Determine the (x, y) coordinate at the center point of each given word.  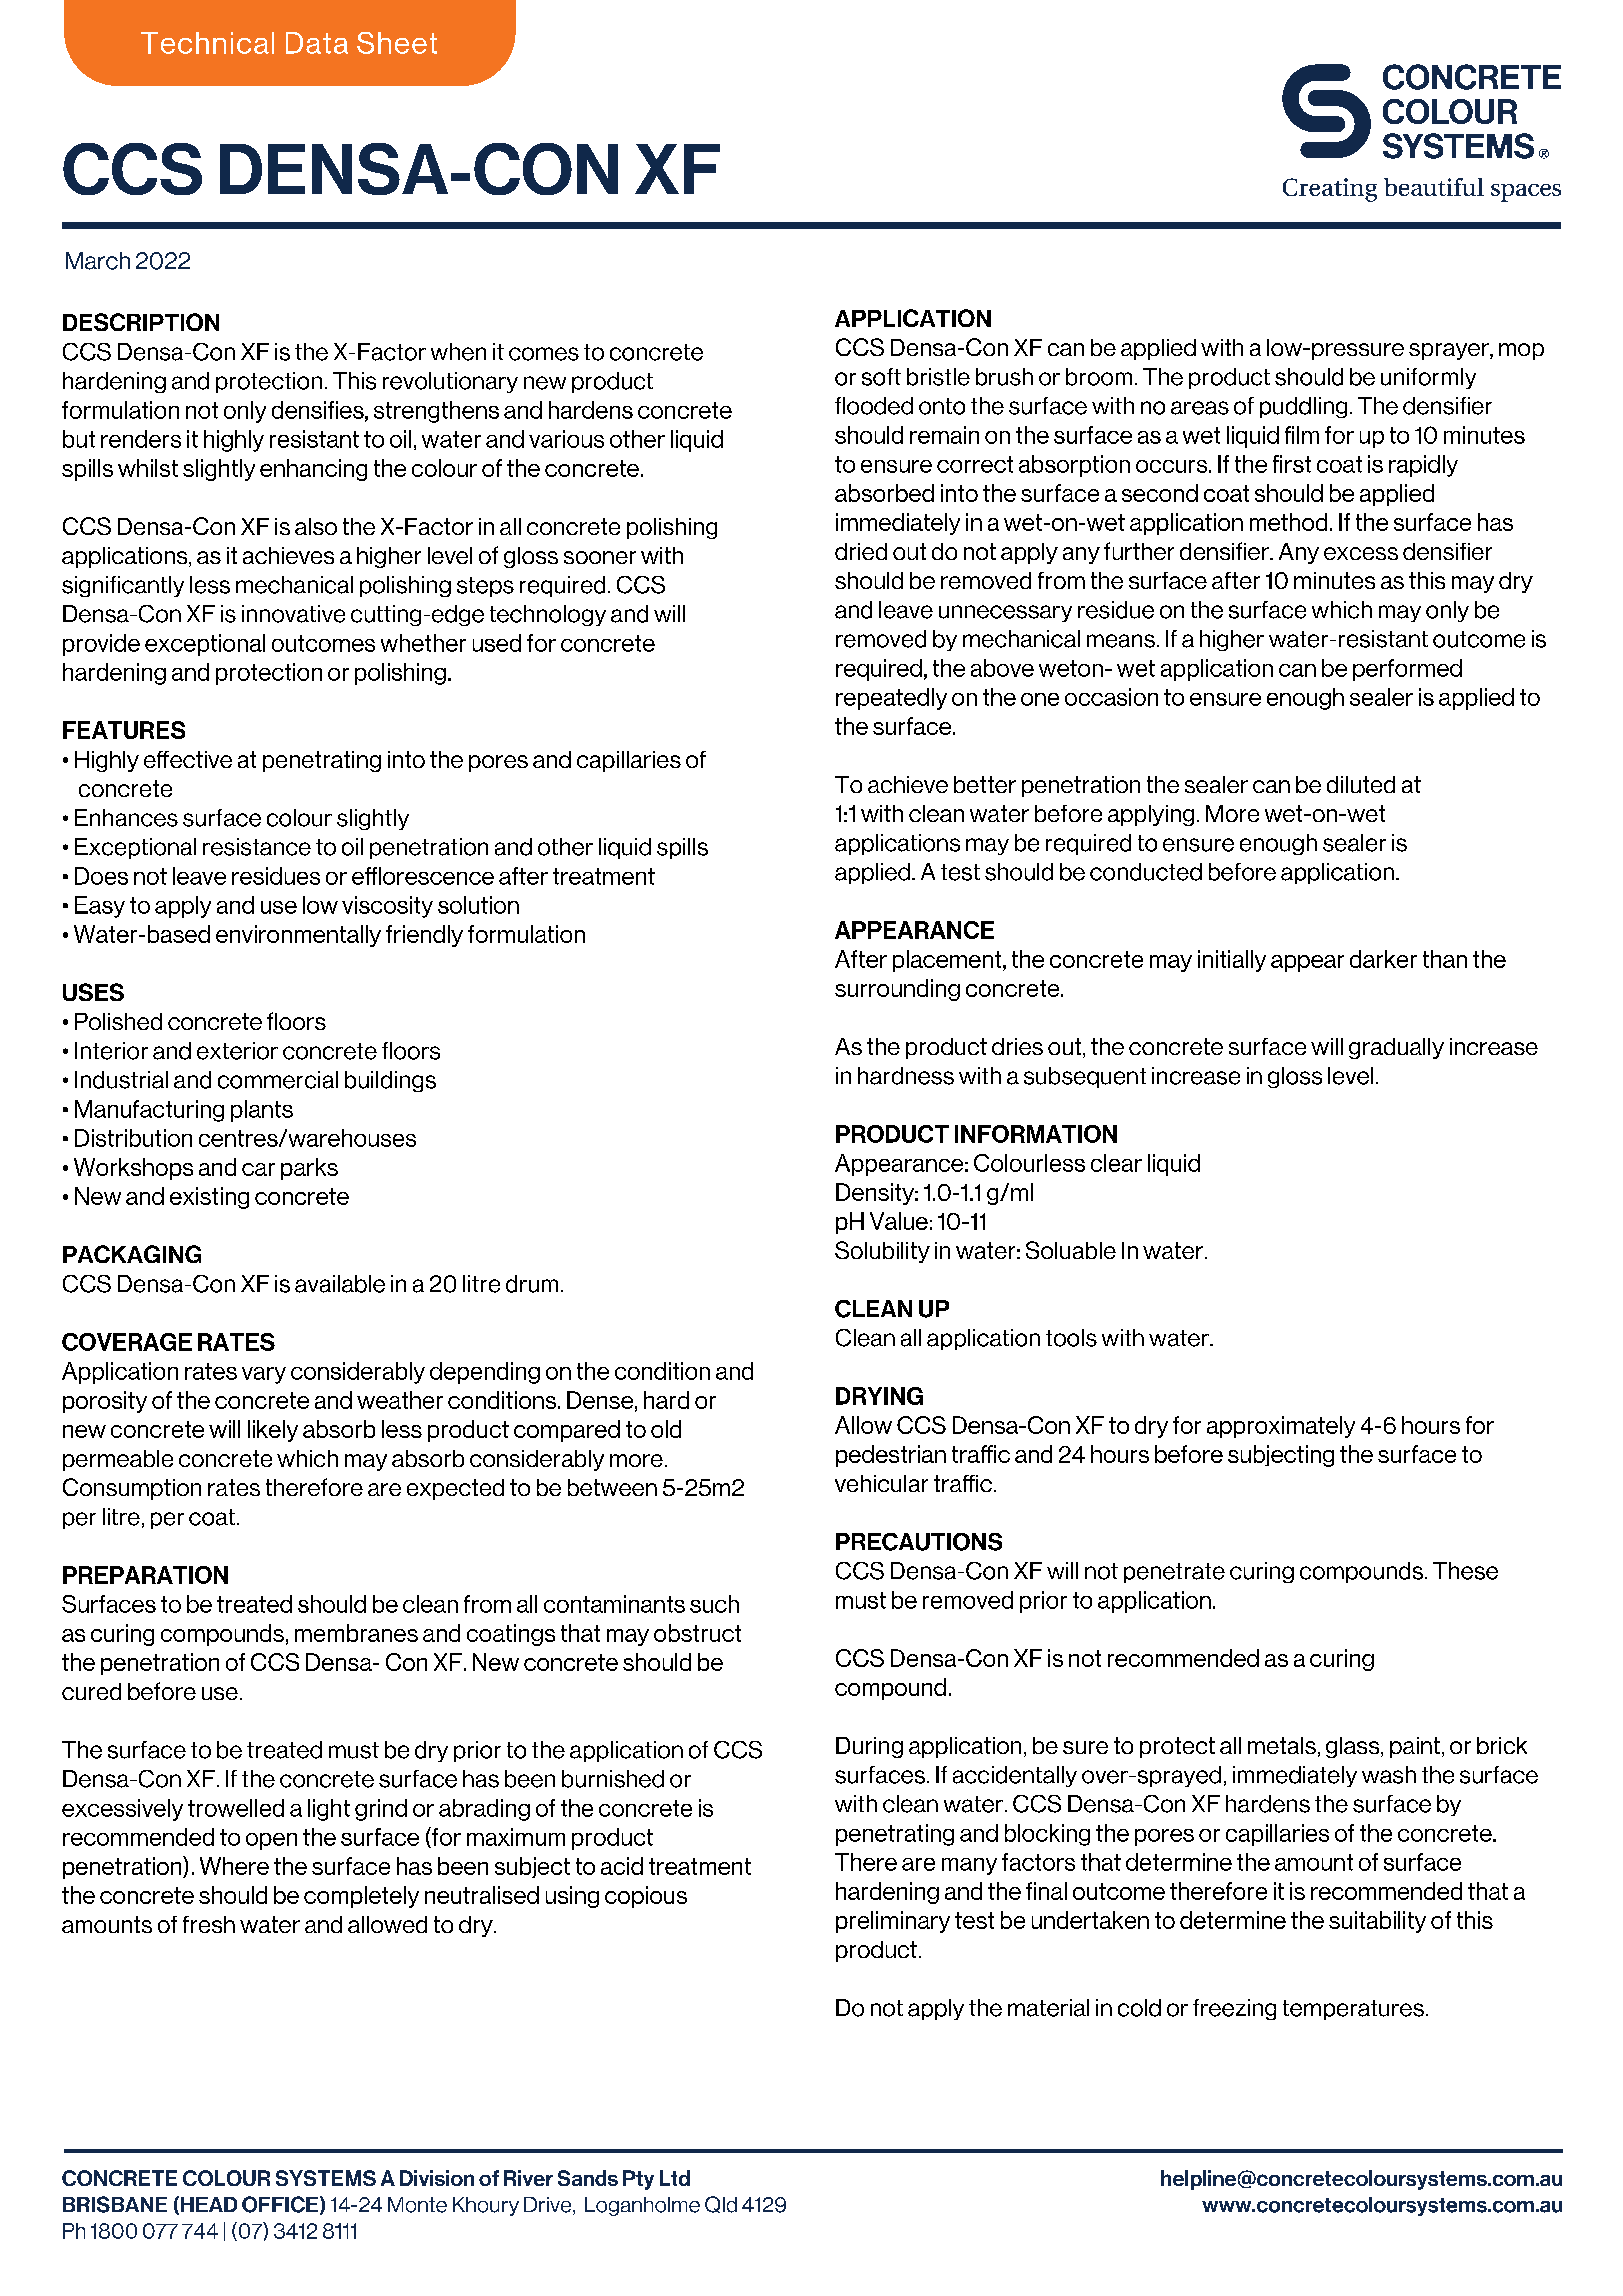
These (1465, 1571)
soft (881, 377)
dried (861, 551)
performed (1407, 670)
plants (262, 1111)
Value (899, 1221)
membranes (356, 1633)
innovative (293, 614)
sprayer (1450, 351)
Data (317, 43)
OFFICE (280, 2204)
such (714, 1604)
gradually (1396, 1048)
